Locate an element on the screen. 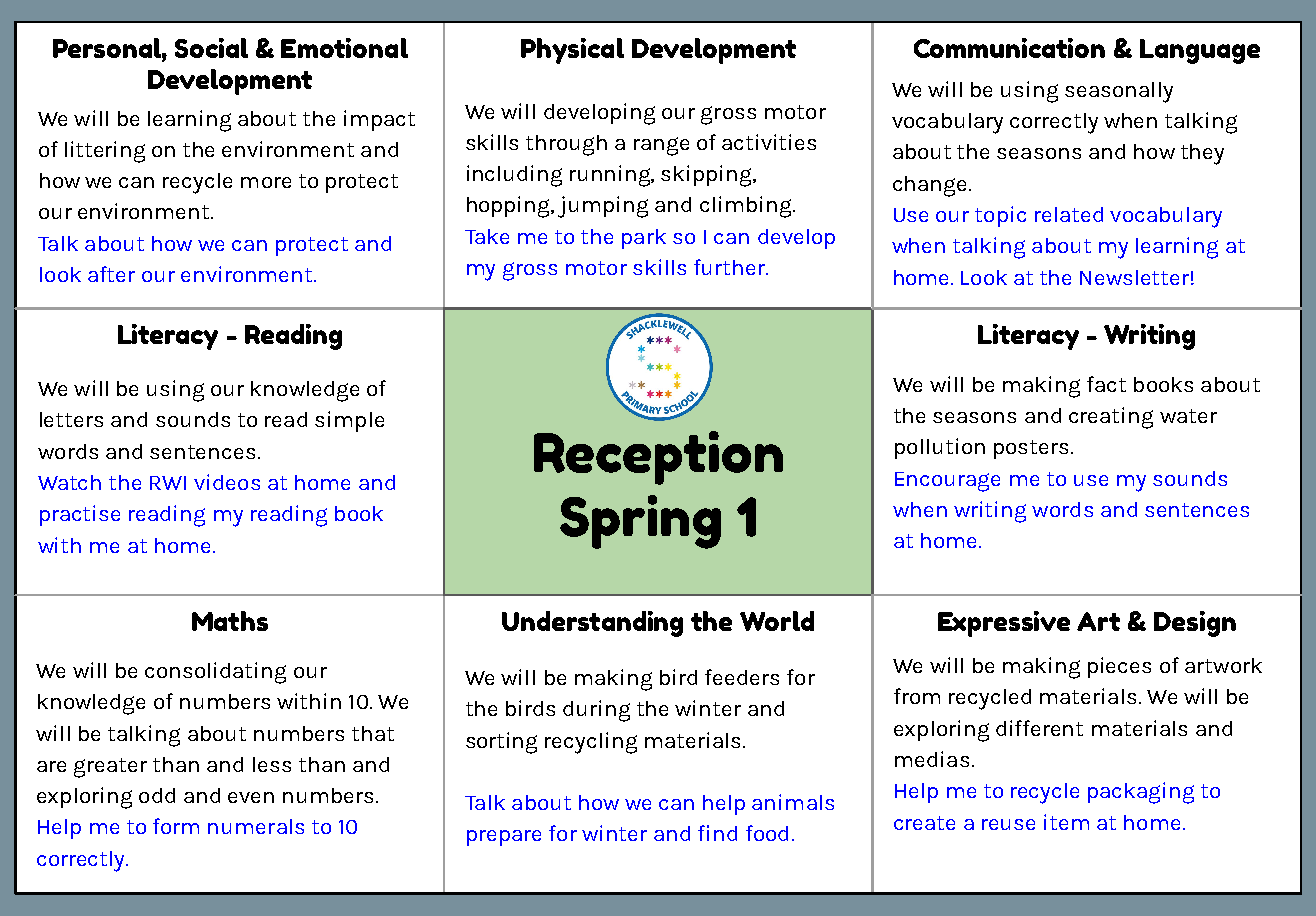 The width and height of the screenshot is (1316, 916). form is located at coordinates (176, 826).
